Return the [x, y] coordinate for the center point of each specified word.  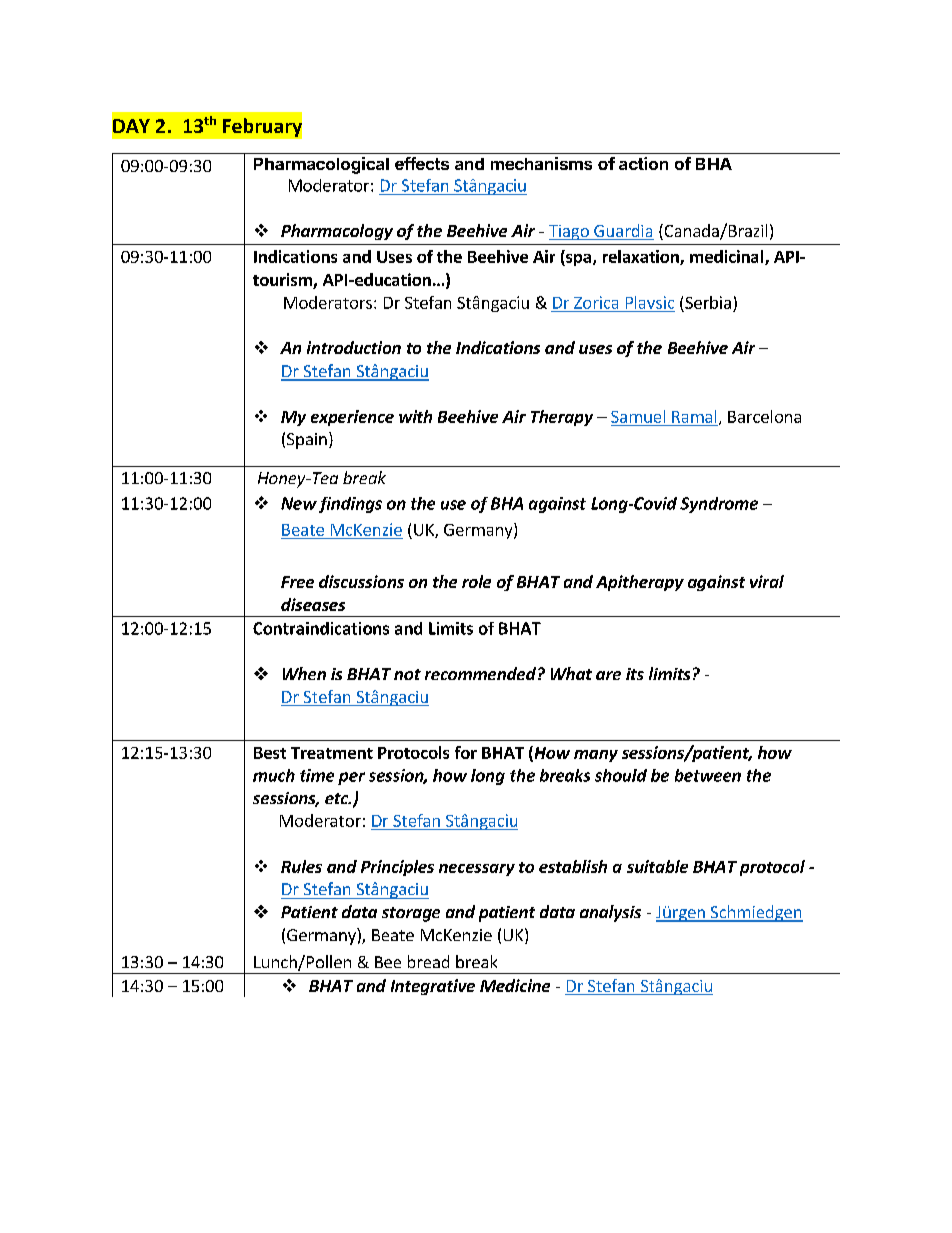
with [415, 416]
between [708, 775]
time [317, 775]
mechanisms [541, 163]
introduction [354, 347]
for [466, 752]
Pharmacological [321, 165]
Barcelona [764, 416]
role [476, 581]
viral [767, 581]
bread [428, 961]
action [643, 163]
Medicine [515, 985]
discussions [361, 581]
